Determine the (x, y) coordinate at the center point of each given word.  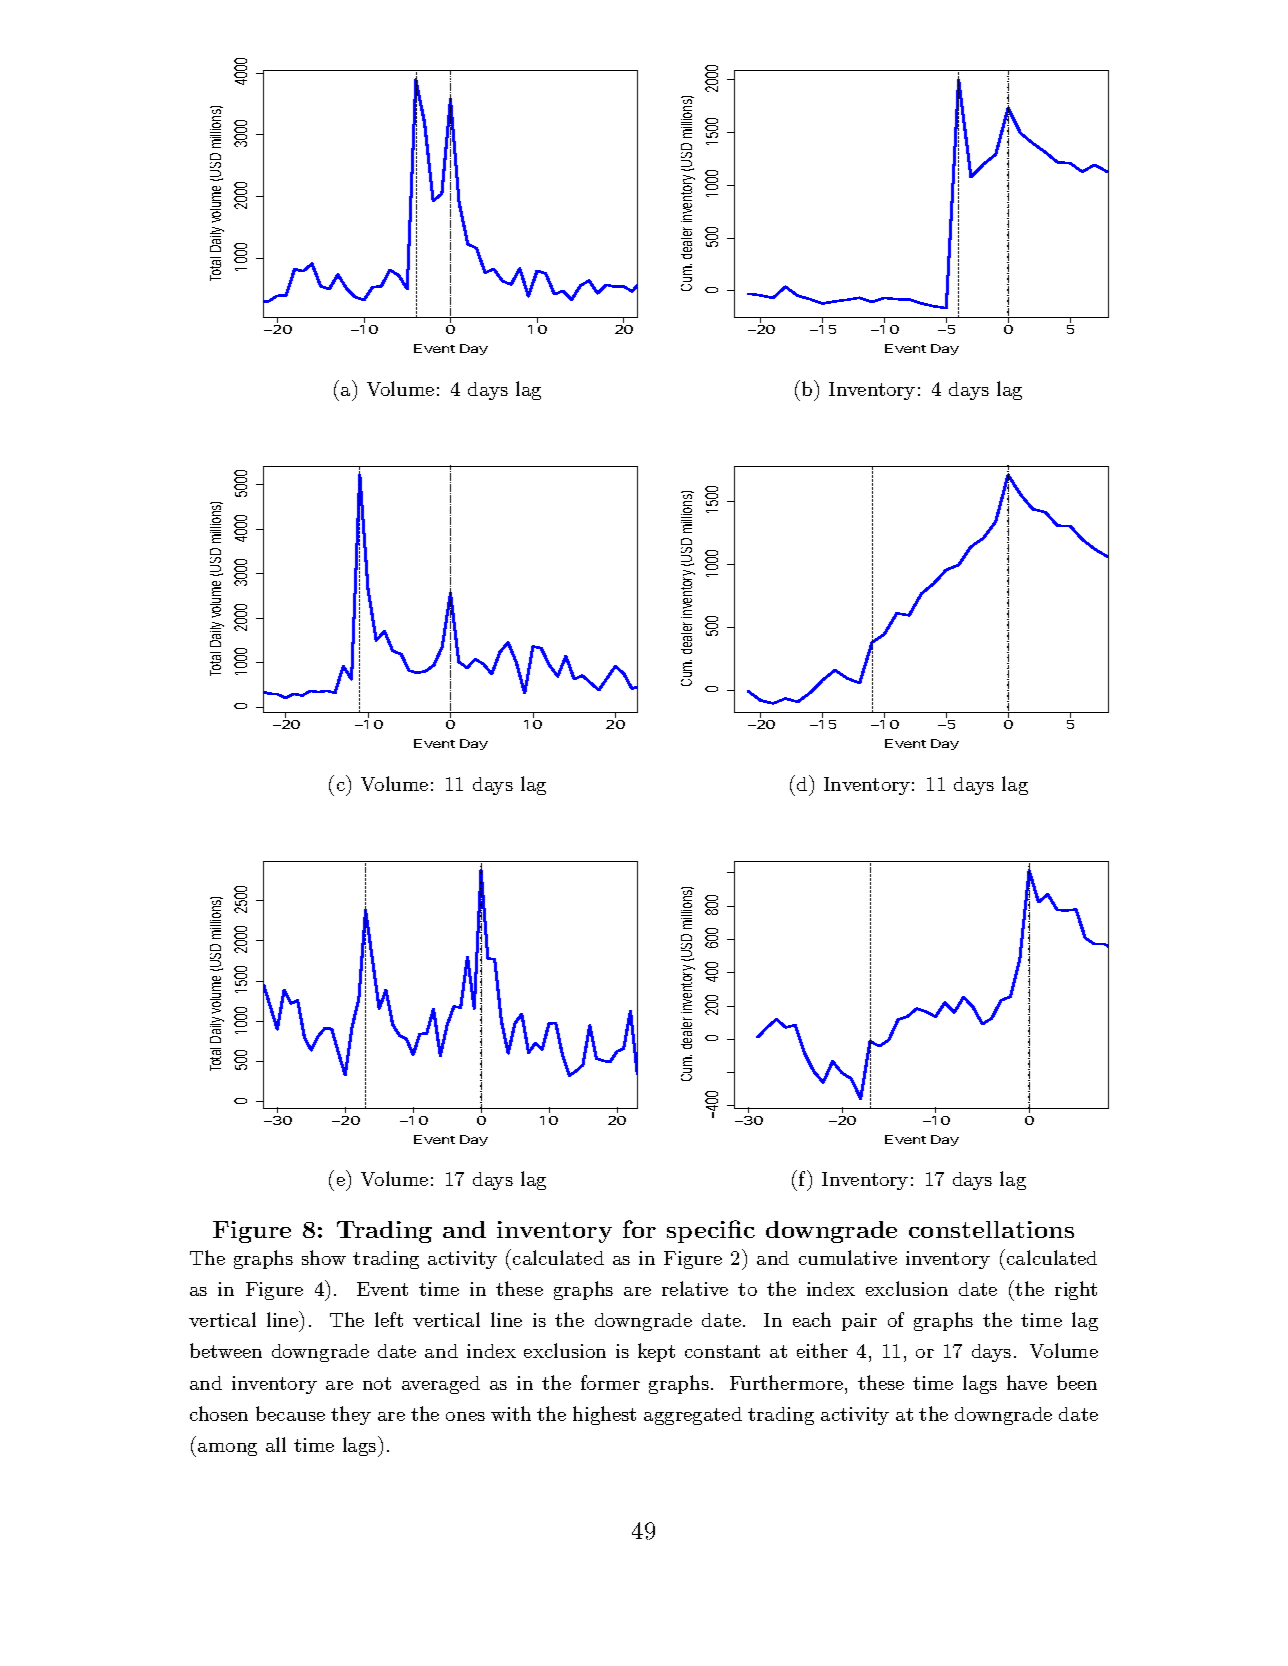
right (1076, 1290)
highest (604, 1415)
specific (711, 1231)
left (389, 1319)
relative (695, 1288)
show (324, 1257)
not (377, 1383)
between (226, 1350)
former (610, 1382)
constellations (991, 1229)
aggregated (693, 1416)
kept (656, 1352)
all (276, 1444)
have (1027, 1382)
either (822, 1350)
